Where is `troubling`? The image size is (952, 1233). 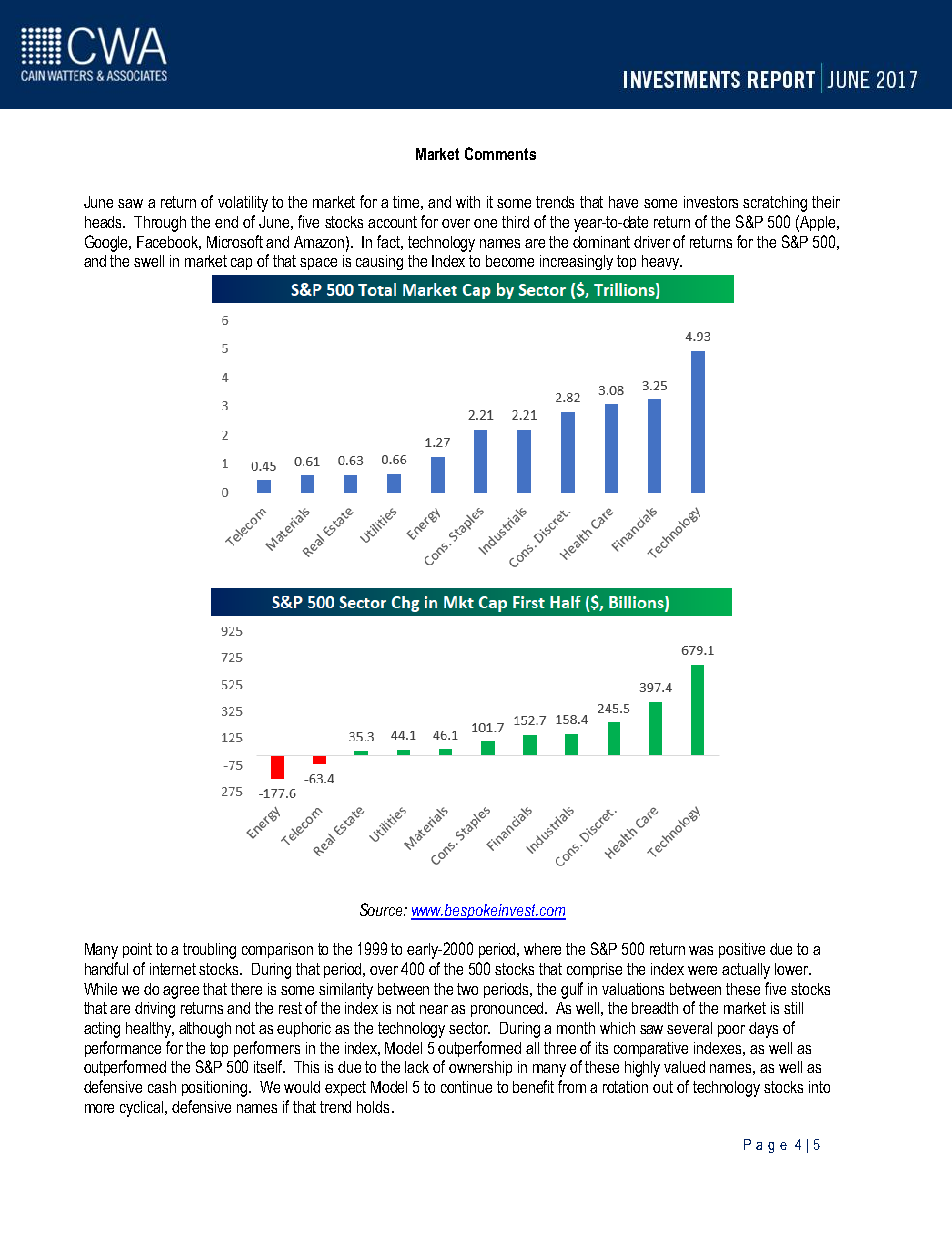 troubling is located at coordinates (209, 951).
